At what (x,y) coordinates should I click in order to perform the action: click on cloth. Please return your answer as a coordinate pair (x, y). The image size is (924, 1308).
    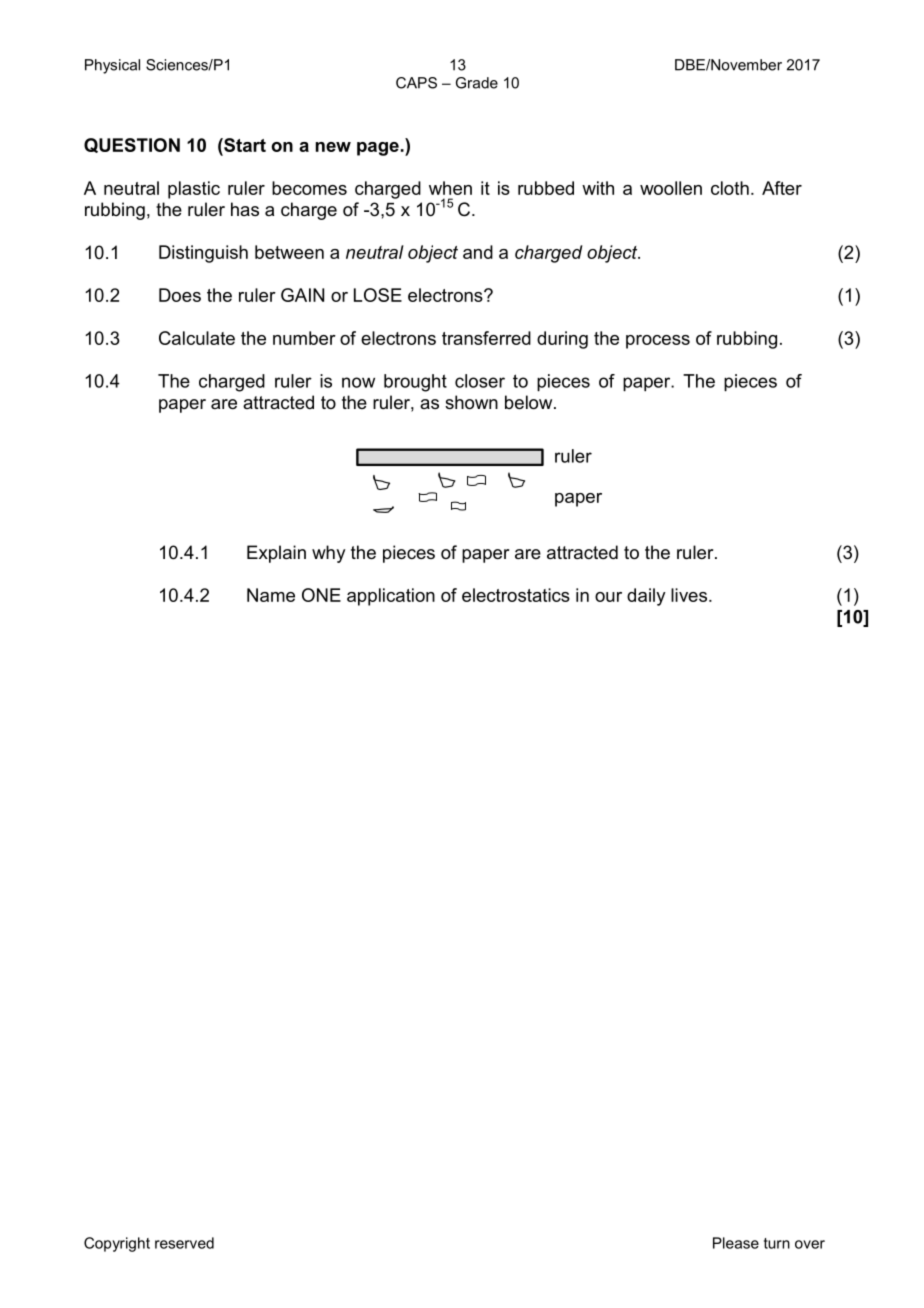
    Looking at the image, I should click on (730, 188).
